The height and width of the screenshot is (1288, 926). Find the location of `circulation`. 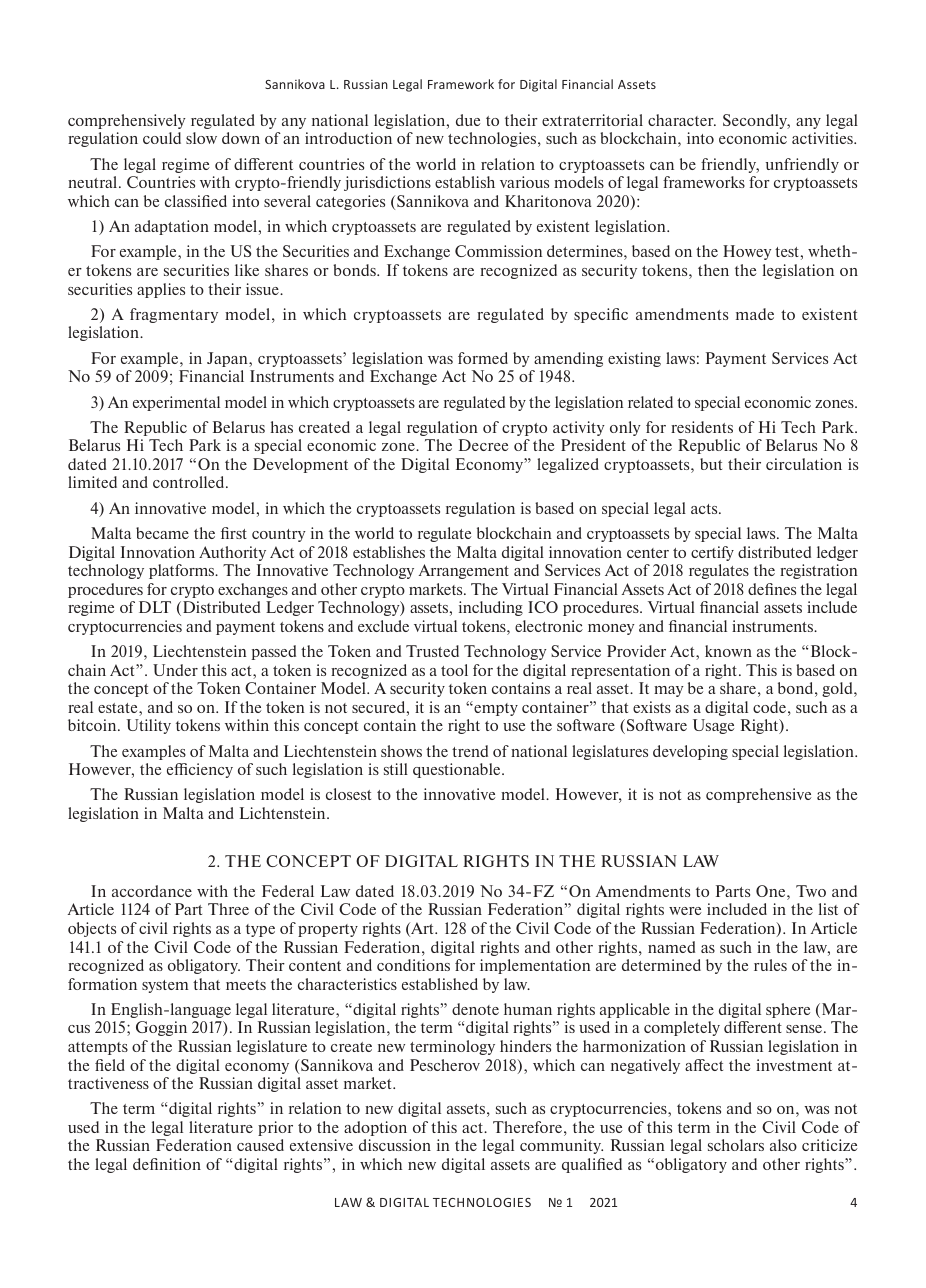

circulation is located at coordinates (804, 464).
